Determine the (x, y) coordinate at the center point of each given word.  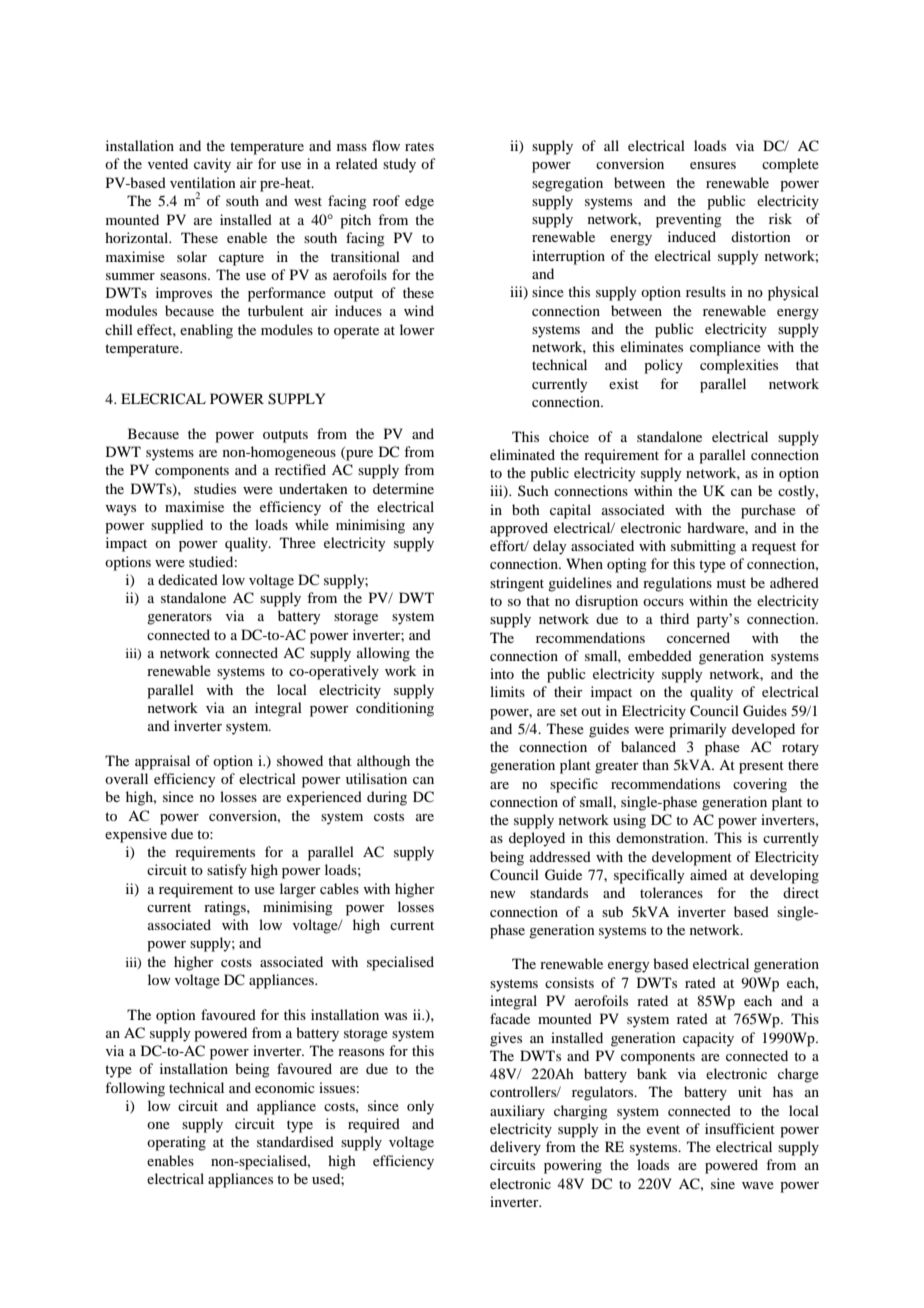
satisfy (227, 871)
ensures (713, 165)
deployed (537, 839)
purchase (768, 511)
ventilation (203, 182)
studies (215, 488)
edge (419, 202)
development (692, 858)
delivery (515, 1148)
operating (176, 1143)
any (423, 528)
